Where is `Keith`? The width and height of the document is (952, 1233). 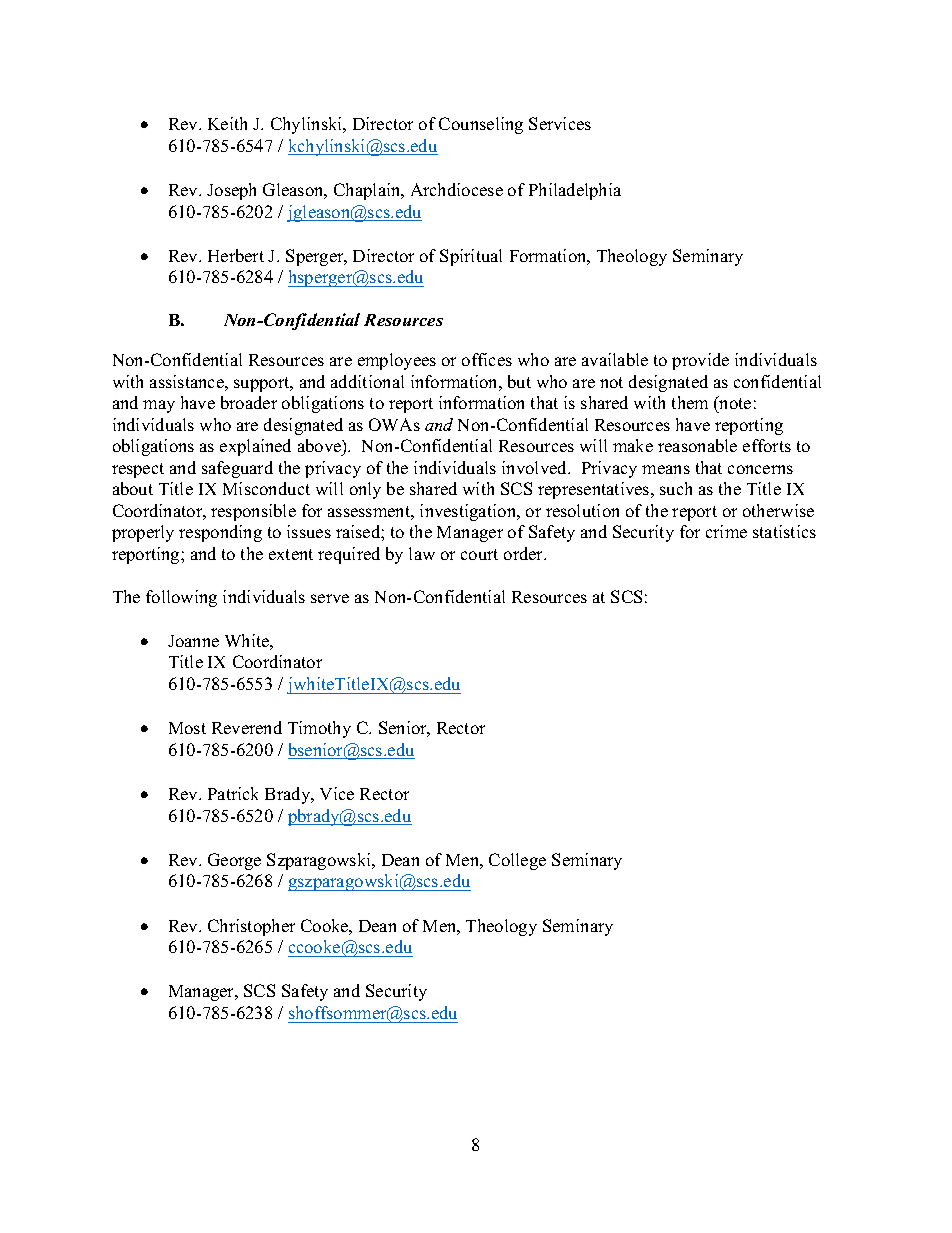
Keith is located at coordinates (227, 123).
